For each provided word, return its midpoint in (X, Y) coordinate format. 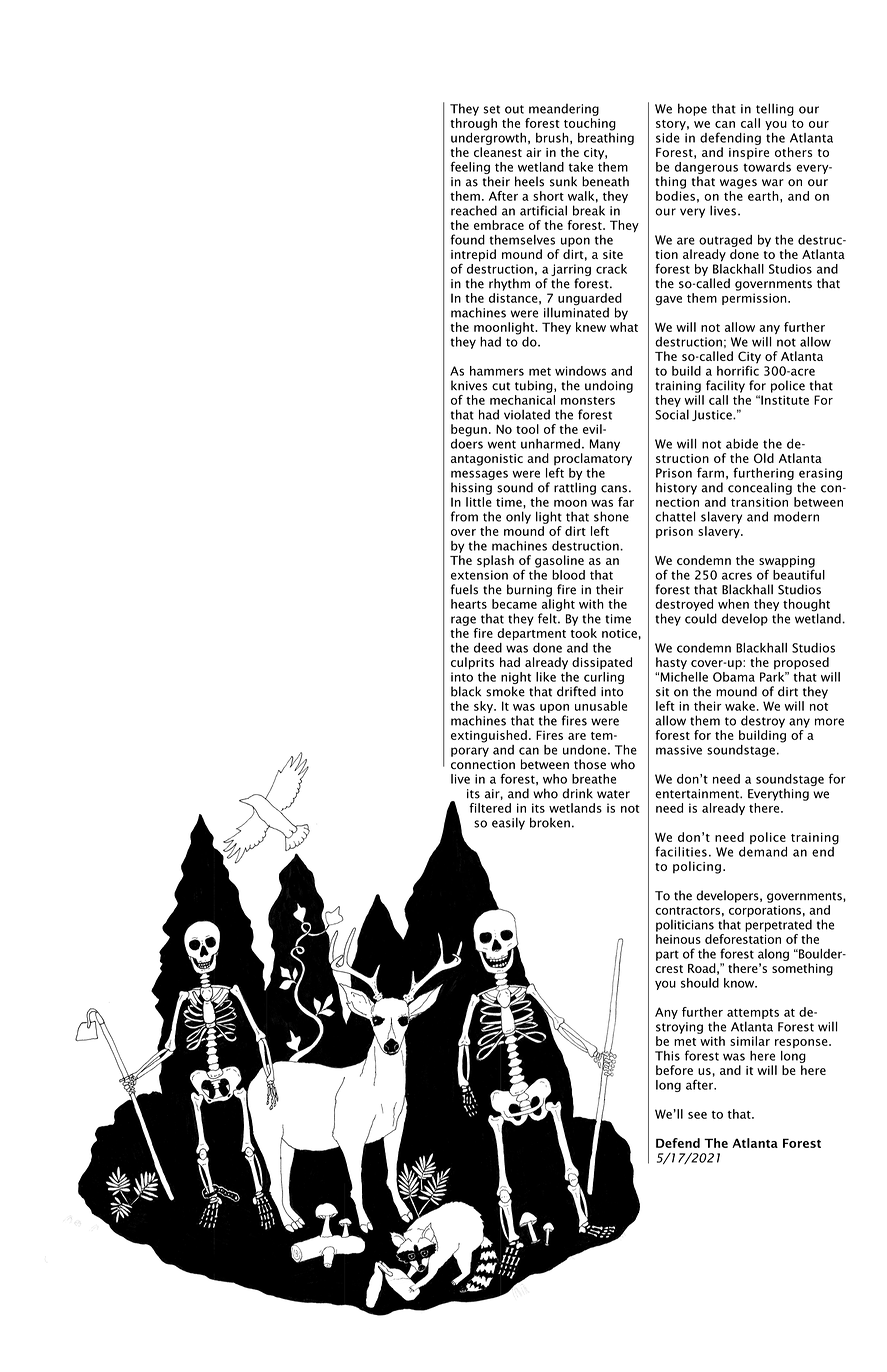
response (802, 1043)
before (674, 1070)
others (793, 152)
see (697, 1115)
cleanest (498, 152)
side (668, 138)
